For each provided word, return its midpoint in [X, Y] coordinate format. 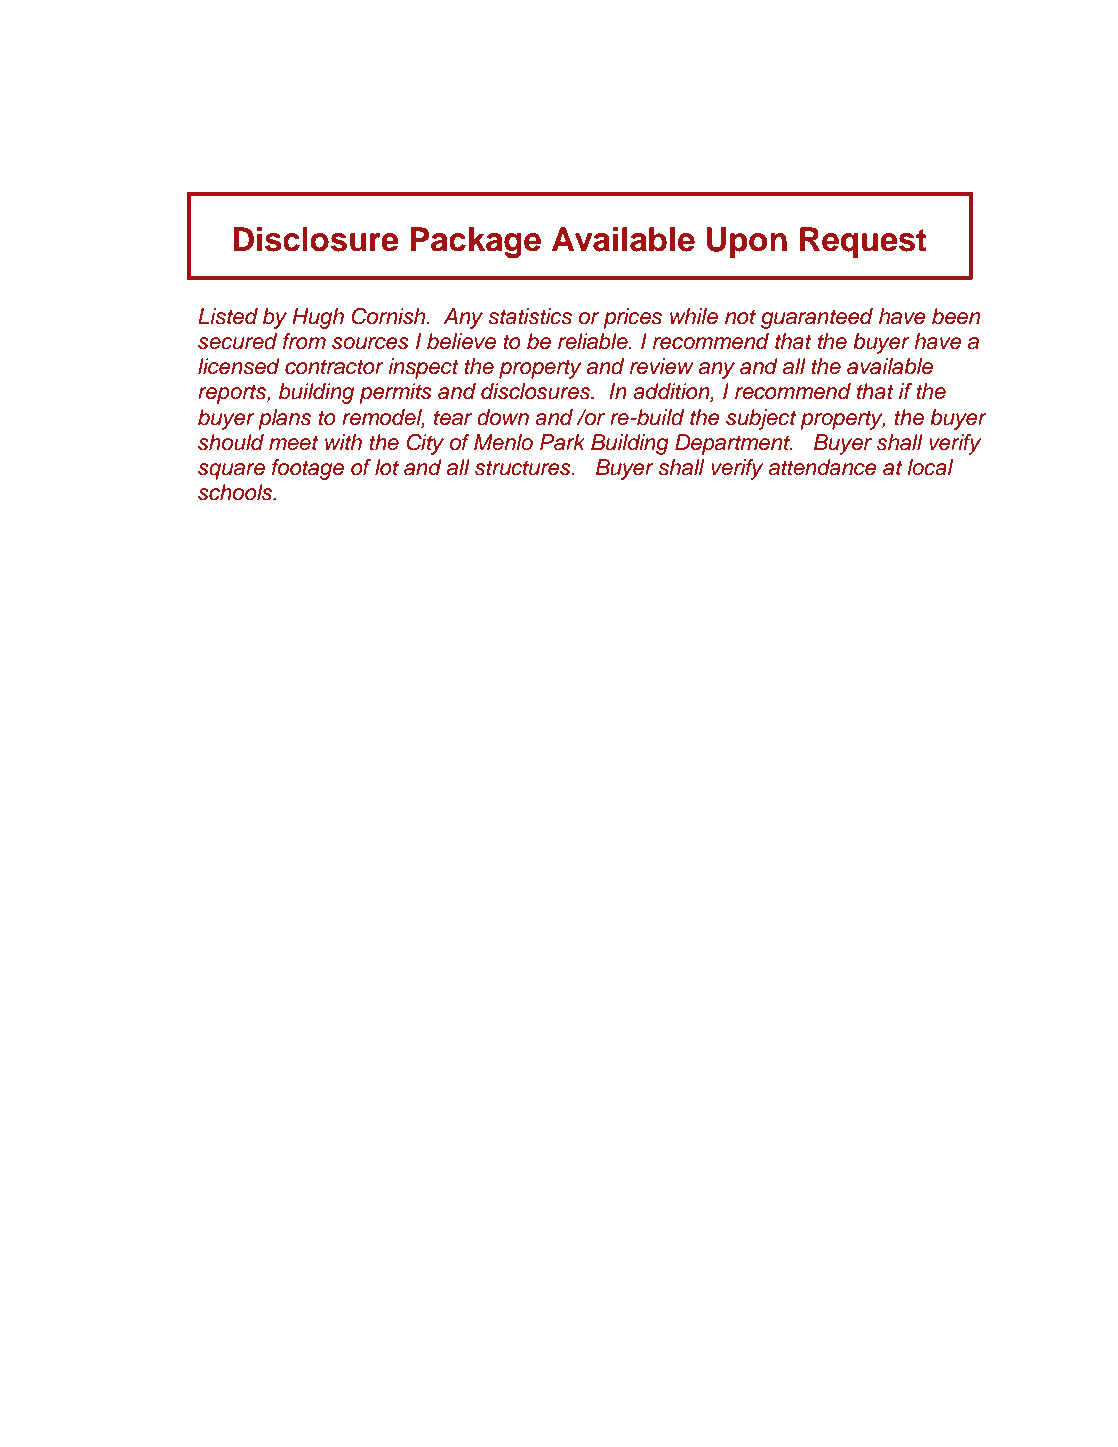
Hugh [318, 318]
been [956, 316]
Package [475, 242]
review [662, 366]
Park [562, 442]
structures [524, 468]
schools [236, 492]
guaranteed [817, 318]
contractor [334, 367]
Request [863, 242]
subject [761, 419]
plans [284, 419]
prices [632, 318]
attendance [823, 467]
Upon [747, 242]
